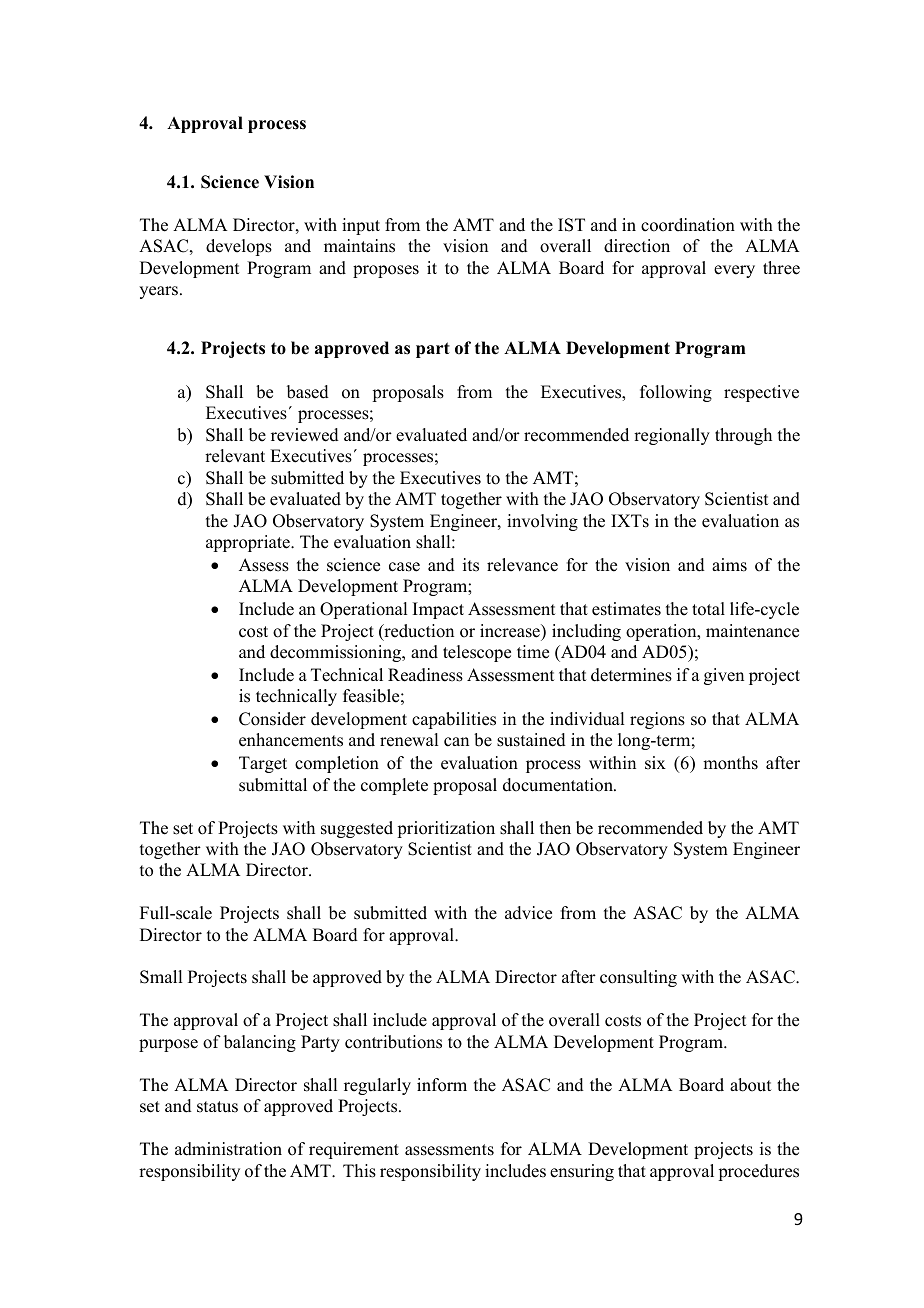 This image has height=1308, width=924. Describe the element at coordinates (724, 676) in the image. I see `given` at that location.
